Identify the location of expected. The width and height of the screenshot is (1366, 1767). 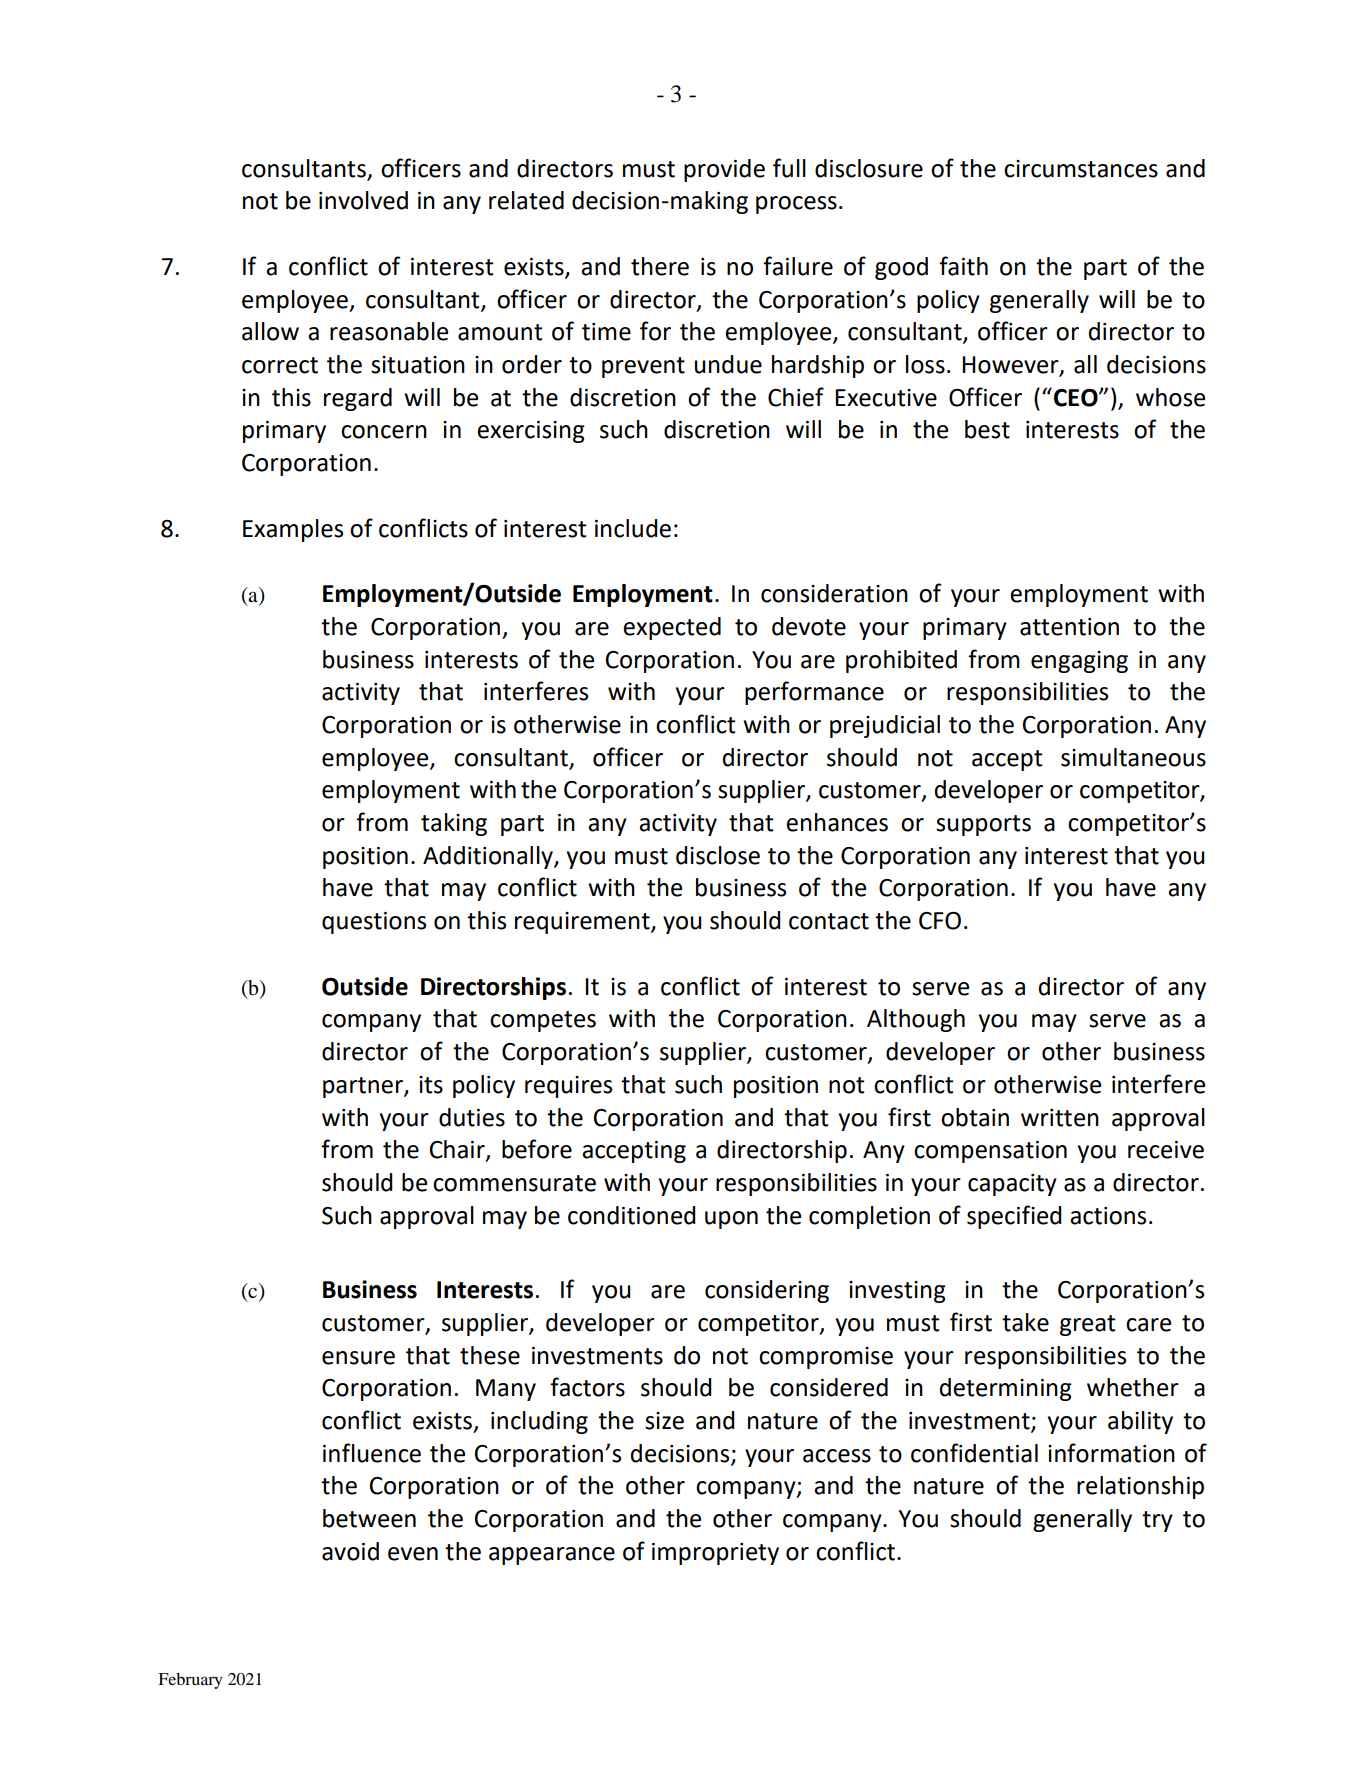
(672, 628).
